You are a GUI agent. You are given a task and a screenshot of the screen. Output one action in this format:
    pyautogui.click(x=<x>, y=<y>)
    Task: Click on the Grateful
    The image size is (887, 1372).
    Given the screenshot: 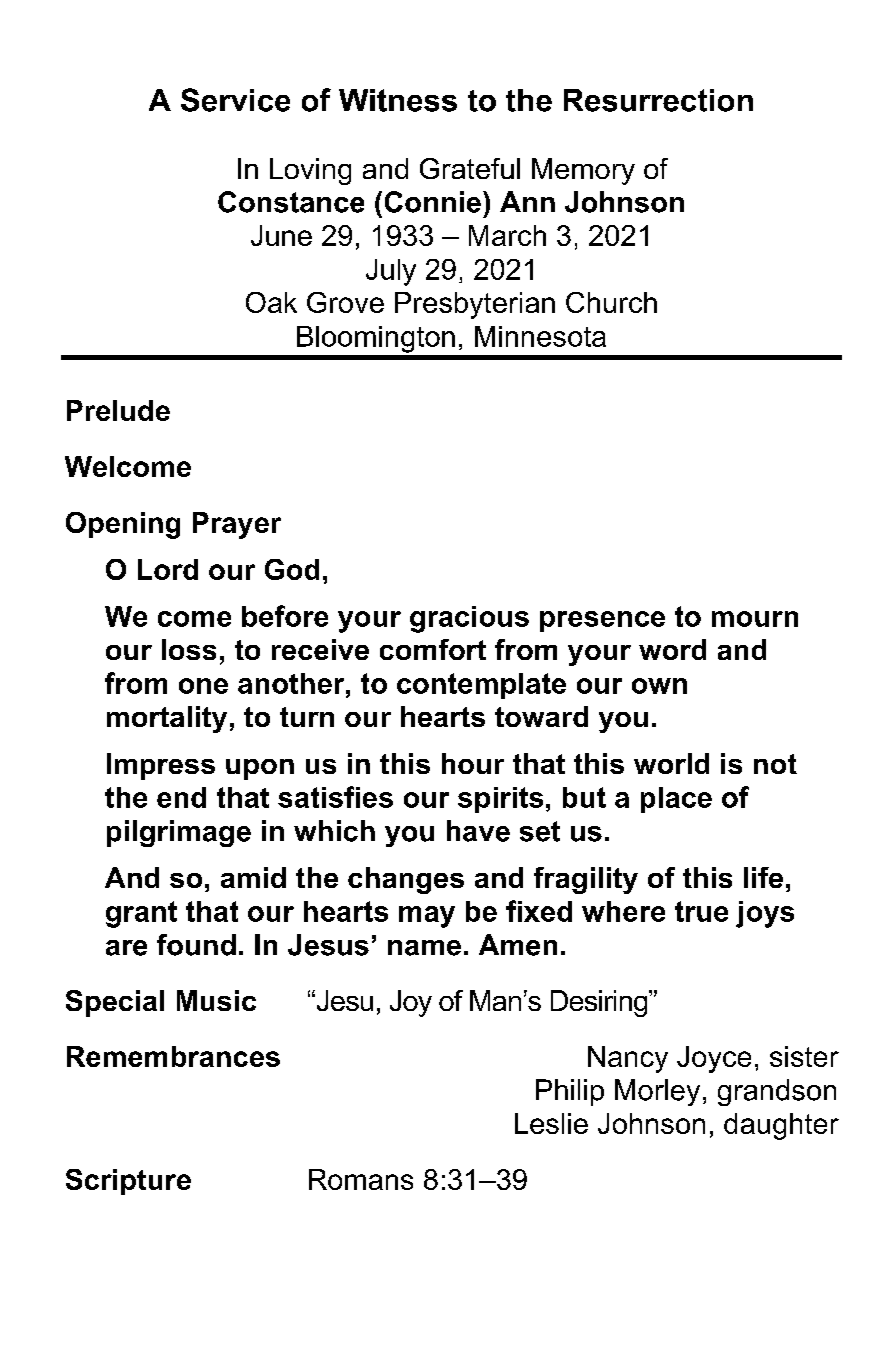 What is the action you would take?
    pyautogui.click(x=470, y=168)
